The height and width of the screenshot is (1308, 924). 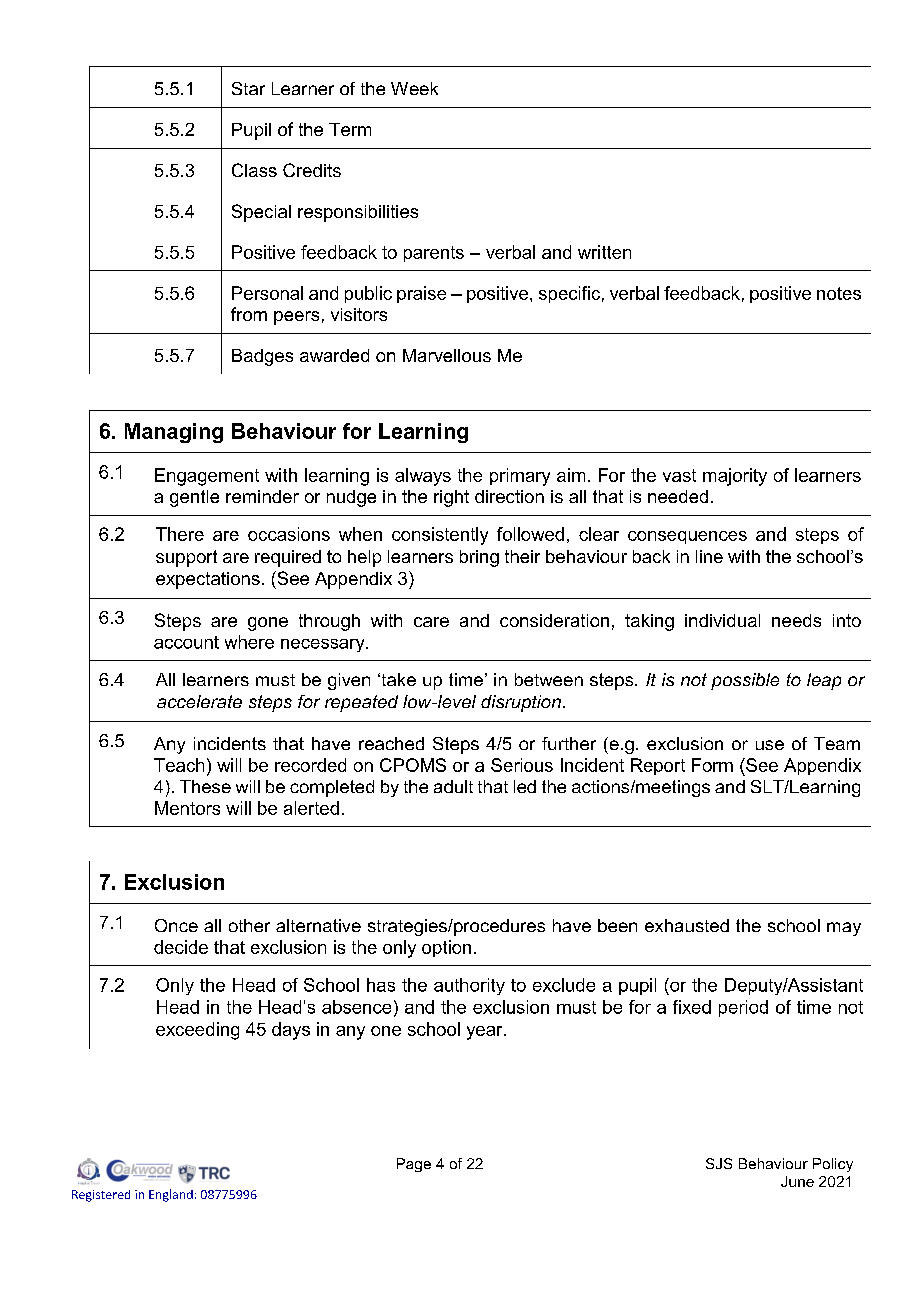 I want to click on individual, so click(x=722, y=620).
